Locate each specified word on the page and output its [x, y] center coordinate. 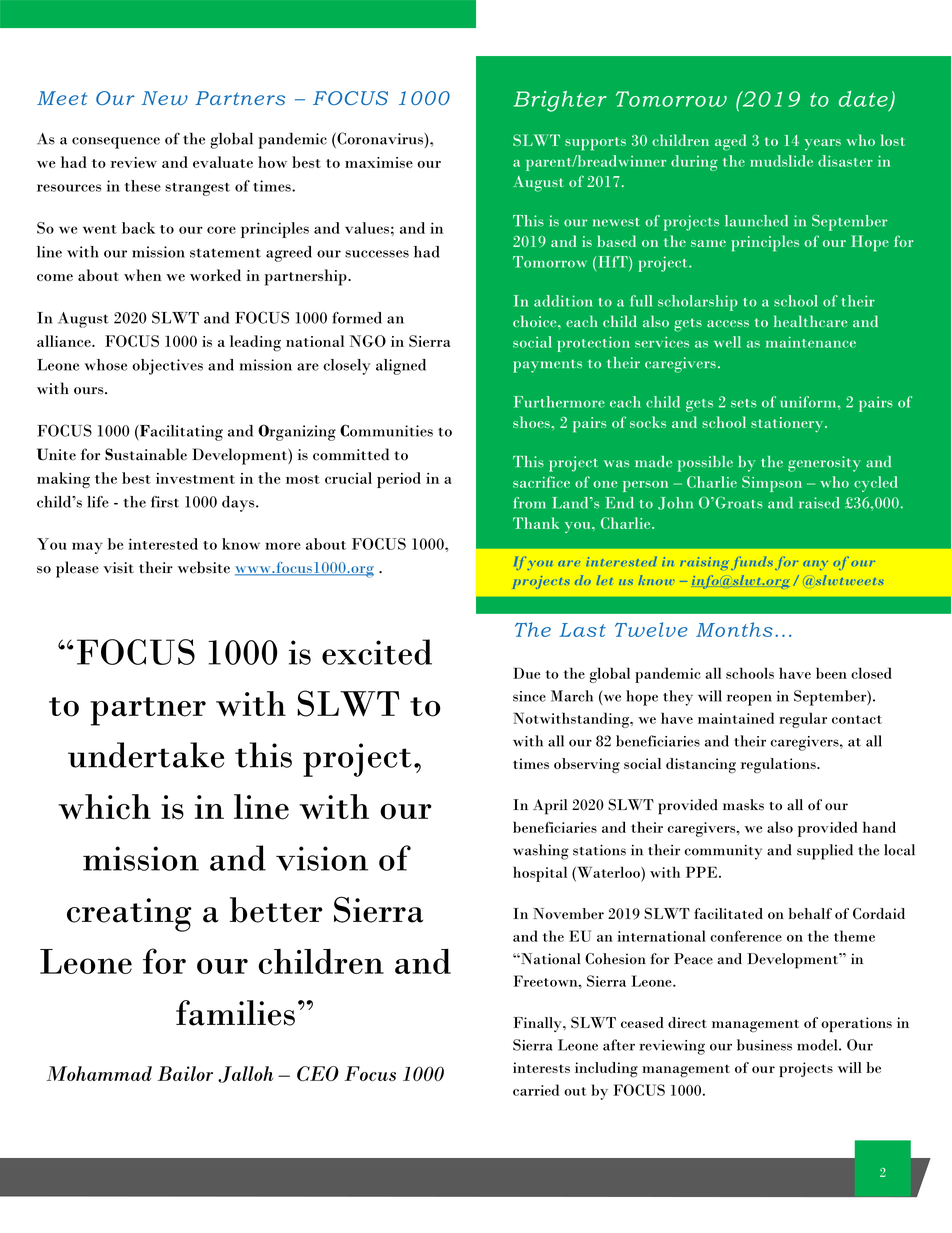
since [529, 696]
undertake [146, 755]
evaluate [223, 162]
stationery [788, 425]
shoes [532, 422]
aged [730, 142]
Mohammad [99, 1073]
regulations [779, 765]
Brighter [560, 101]
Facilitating [180, 433]
